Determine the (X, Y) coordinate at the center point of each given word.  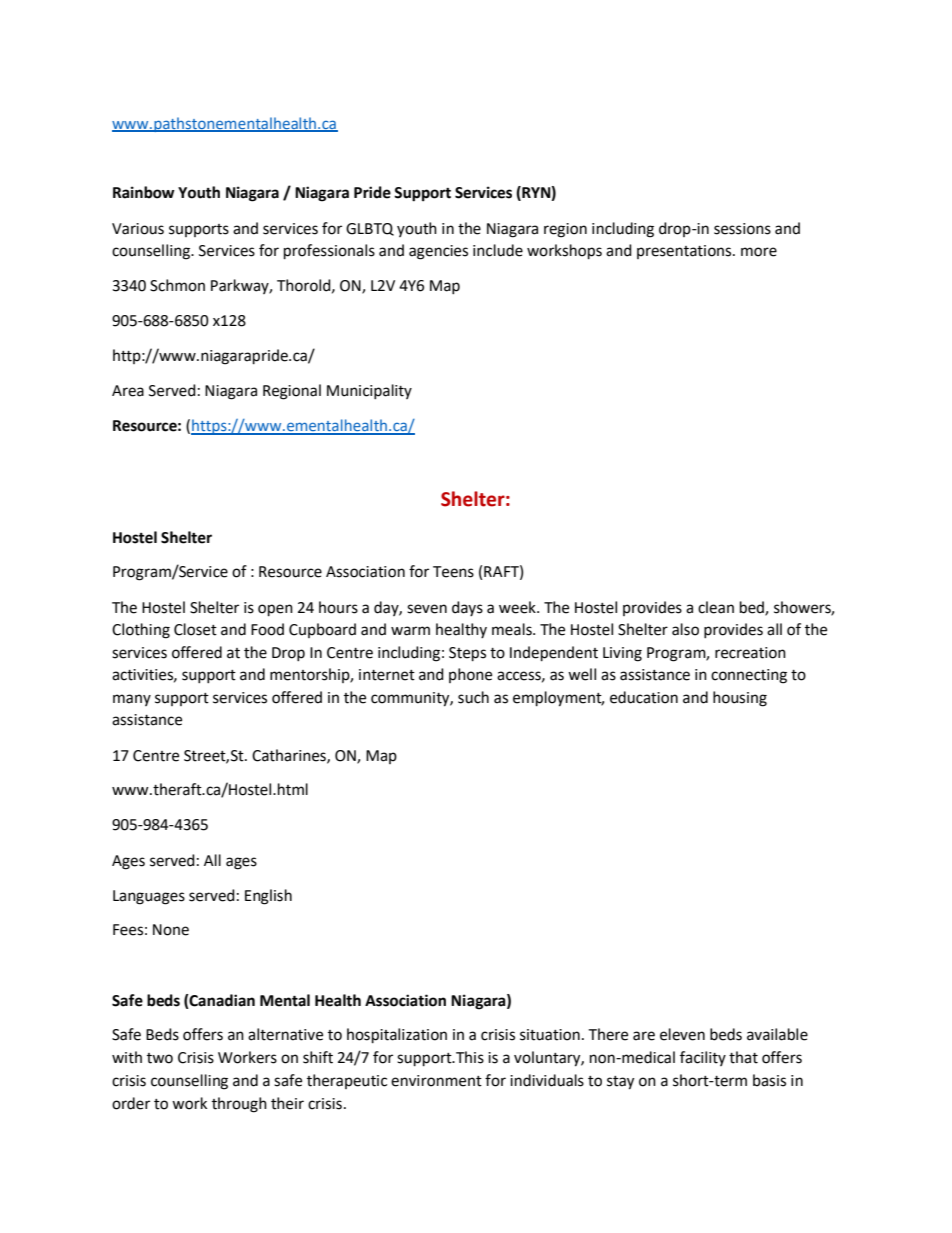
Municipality (369, 391)
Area (128, 391)
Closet (195, 629)
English (268, 897)
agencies (438, 252)
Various (138, 229)
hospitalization (397, 1036)
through (239, 1105)
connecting (749, 676)
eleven (682, 1034)
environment (436, 1081)
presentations (685, 252)
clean (716, 607)
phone (470, 675)
